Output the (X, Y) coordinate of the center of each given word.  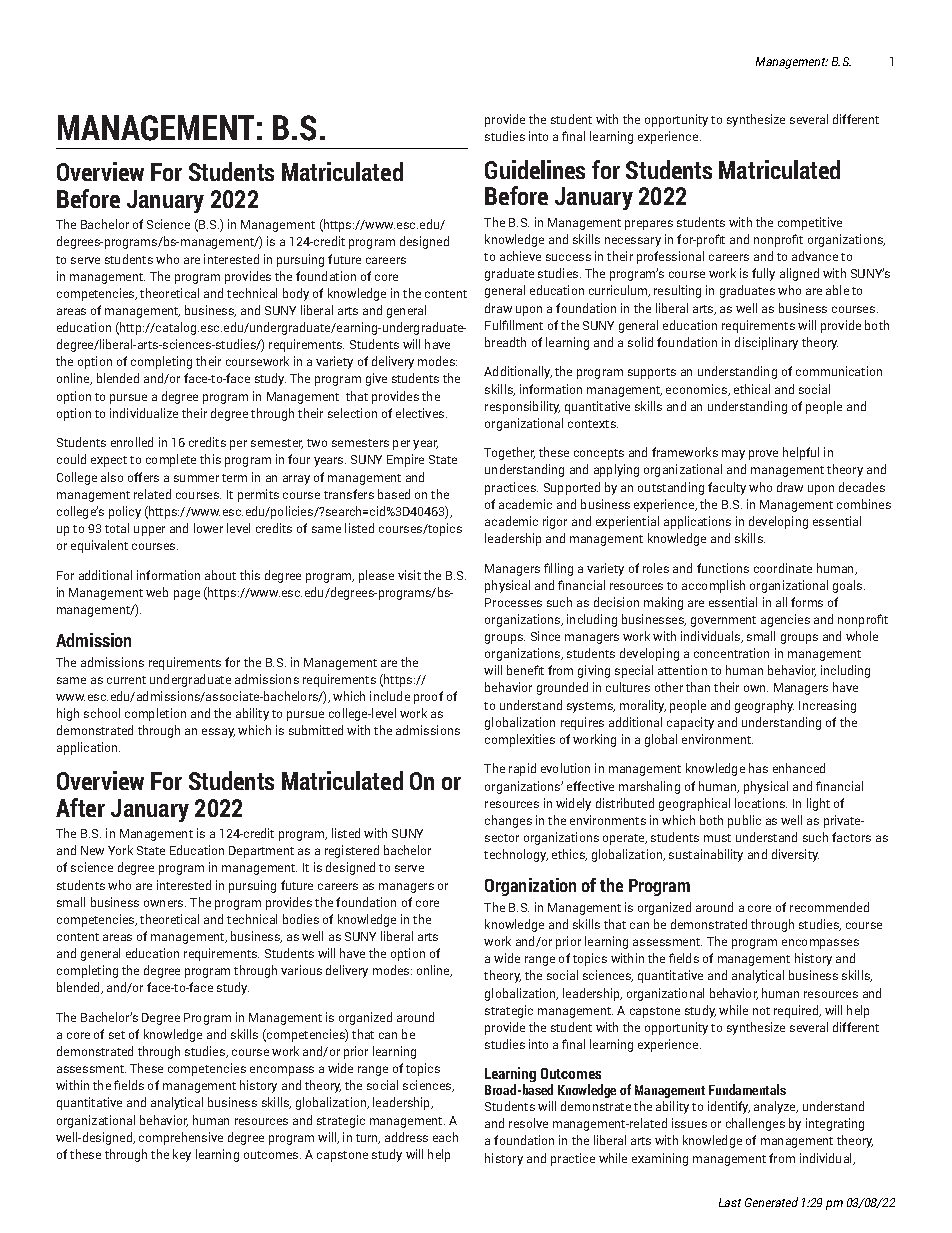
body (296, 294)
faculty (727, 488)
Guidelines (535, 169)
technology (516, 855)
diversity (795, 855)
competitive (810, 223)
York (120, 850)
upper (149, 531)
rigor (555, 522)
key (182, 1155)
